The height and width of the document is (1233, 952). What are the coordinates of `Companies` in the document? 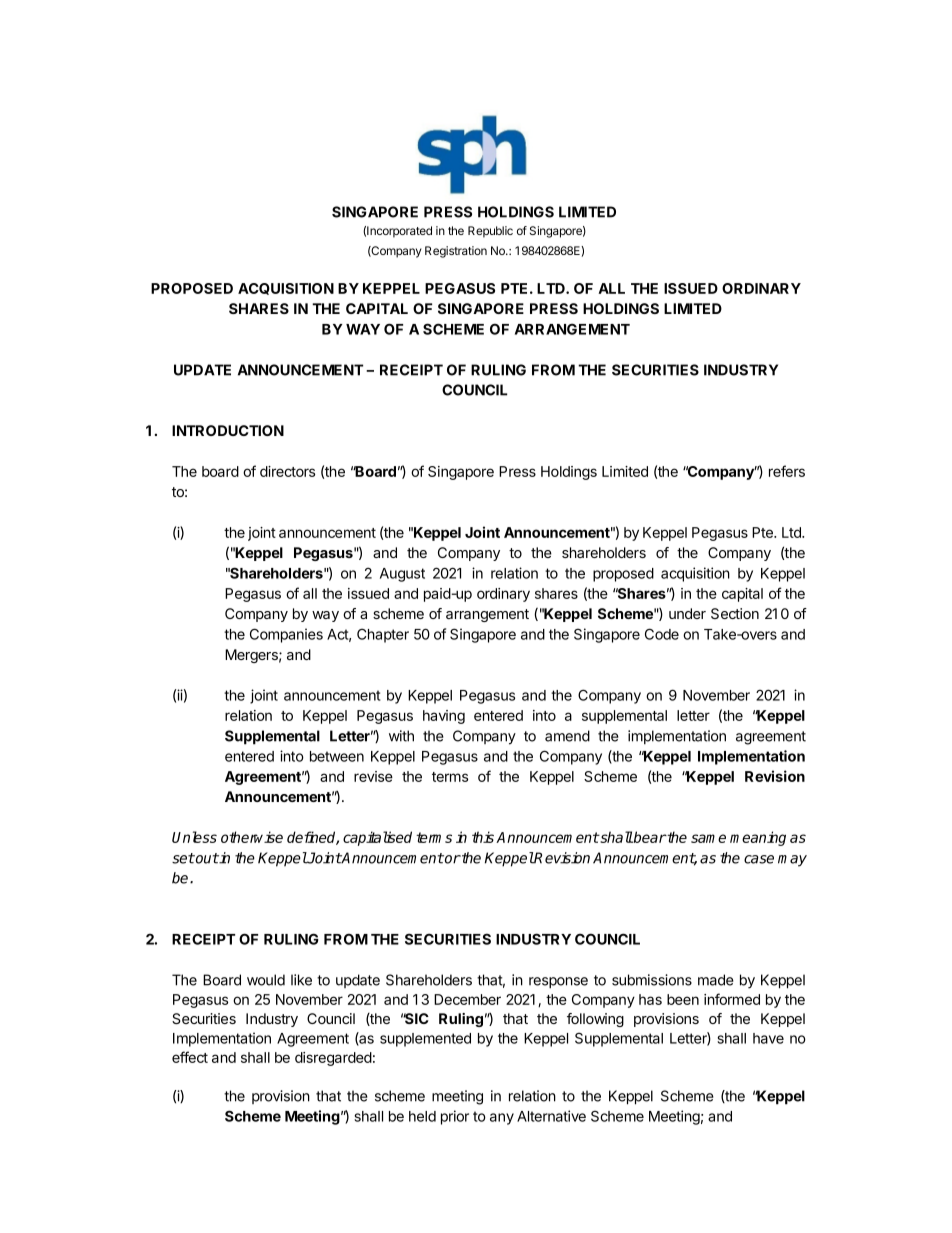 It's located at (286, 635).
